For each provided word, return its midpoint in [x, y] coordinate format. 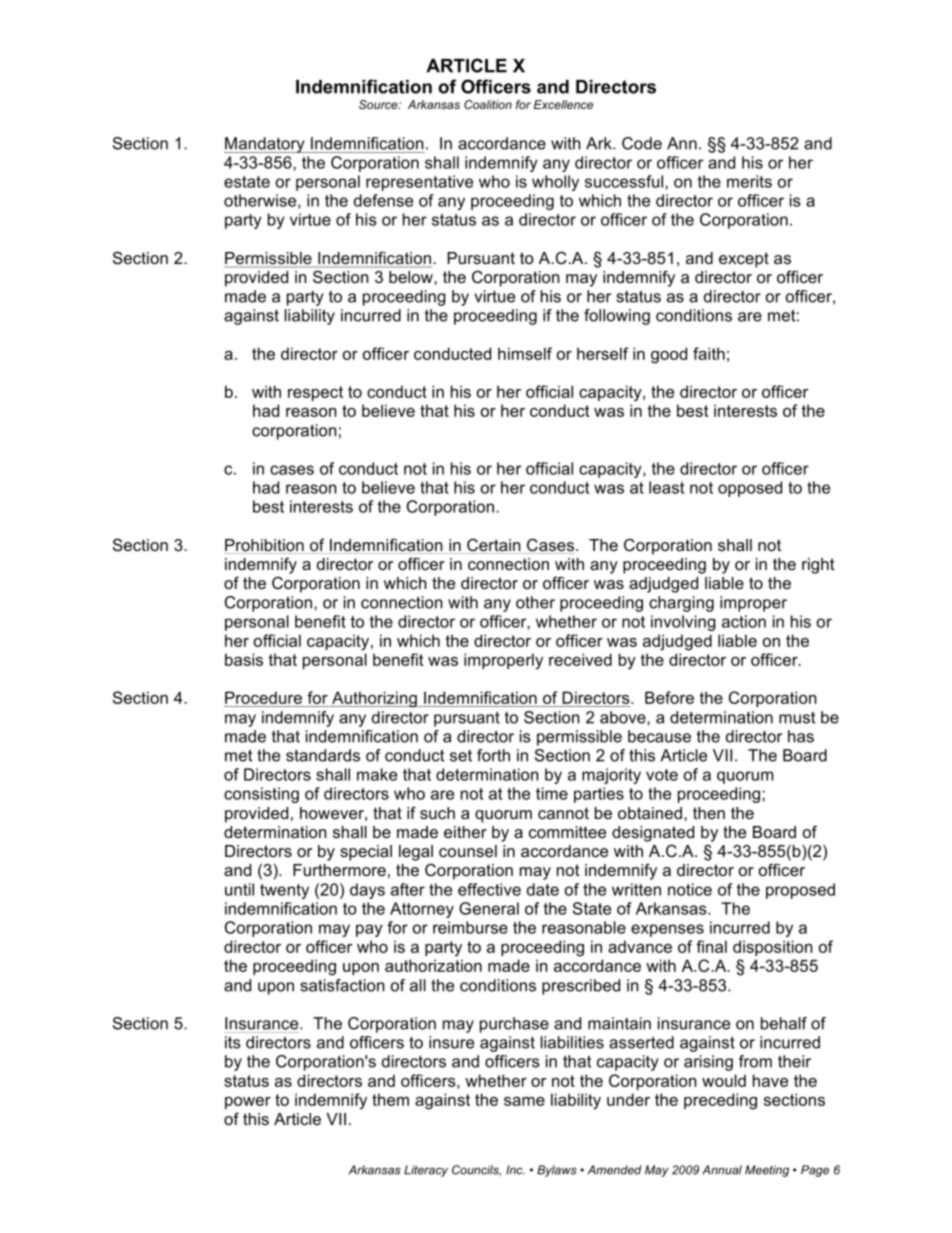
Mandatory [265, 145]
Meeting [767, 1171]
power [248, 1103]
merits [749, 181]
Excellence [563, 104]
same [524, 1101]
